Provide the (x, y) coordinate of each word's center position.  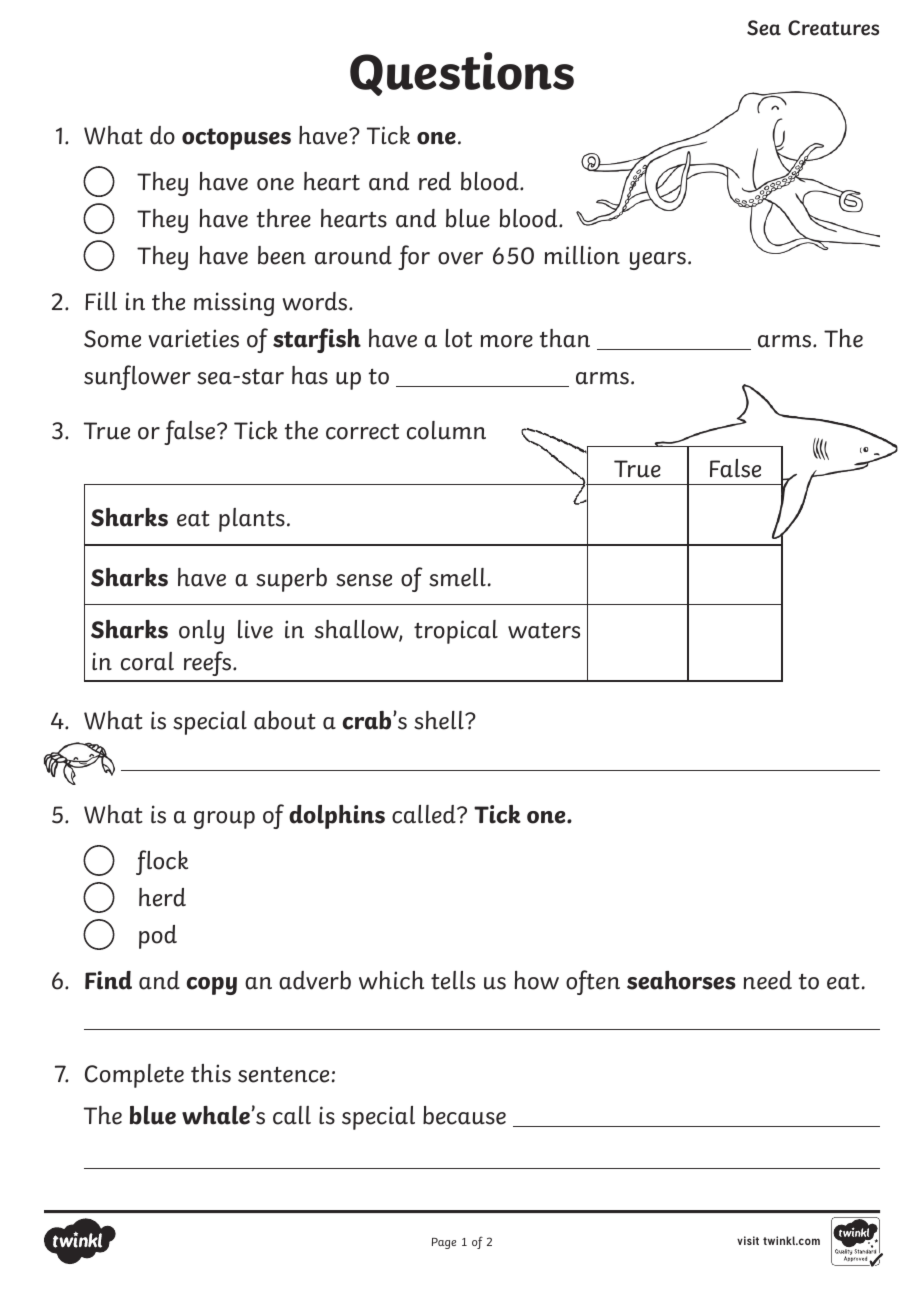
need (768, 980)
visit (748, 1240)
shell (440, 720)
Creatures (833, 28)
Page (444, 1243)
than (565, 338)
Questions (462, 74)
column (446, 430)
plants (252, 520)
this (211, 1073)
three (284, 218)
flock (162, 862)
